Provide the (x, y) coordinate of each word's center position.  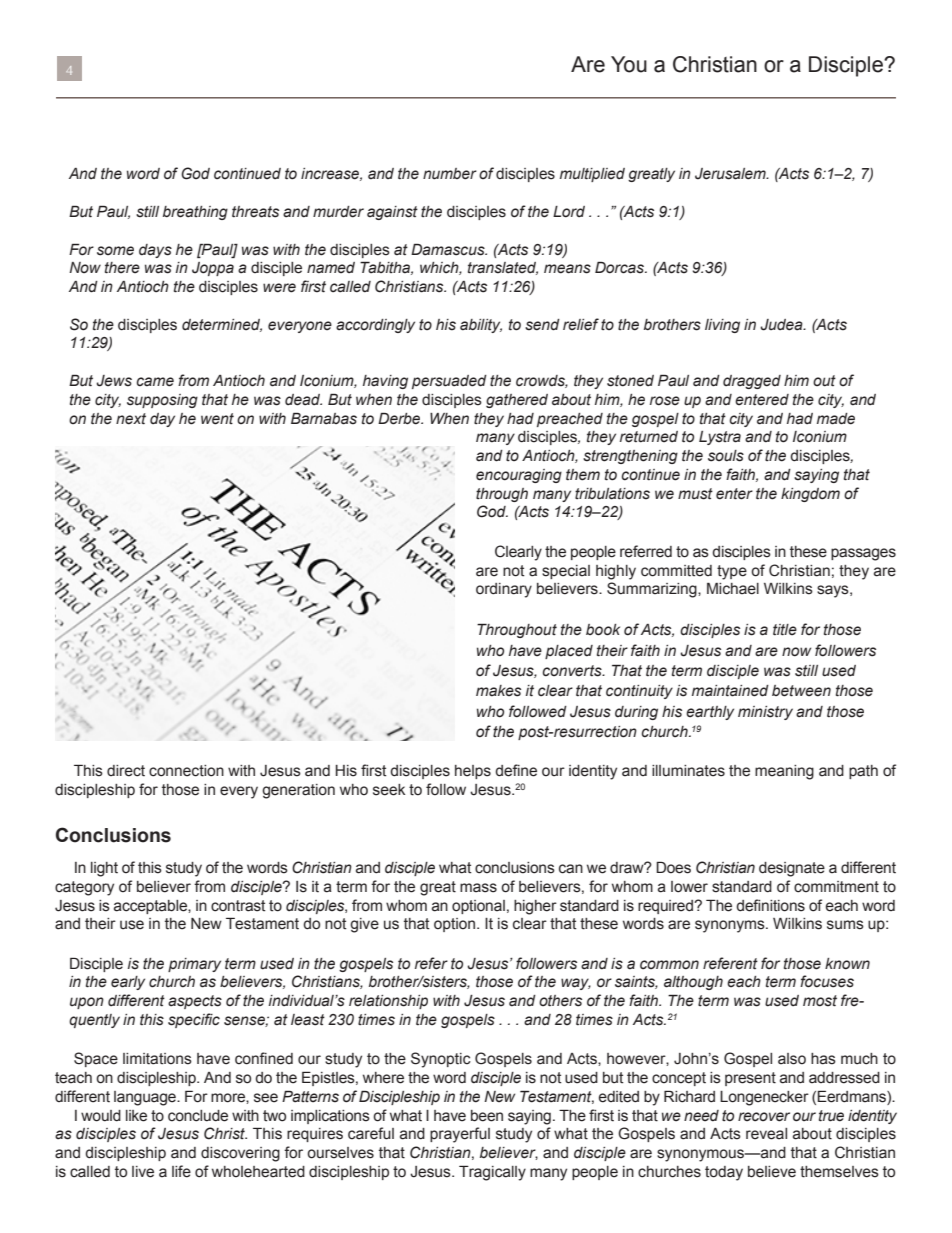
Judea (782, 325)
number (450, 174)
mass (478, 888)
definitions (770, 905)
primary (194, 965)
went (217, 419)
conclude (198, 1116)
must (695, 494)
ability (481, 326)
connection (186, 771)
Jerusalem (731, 174)
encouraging (519, 476)
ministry (765, 713)
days (155, 251)
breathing (195, 213)
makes (498, 691)
